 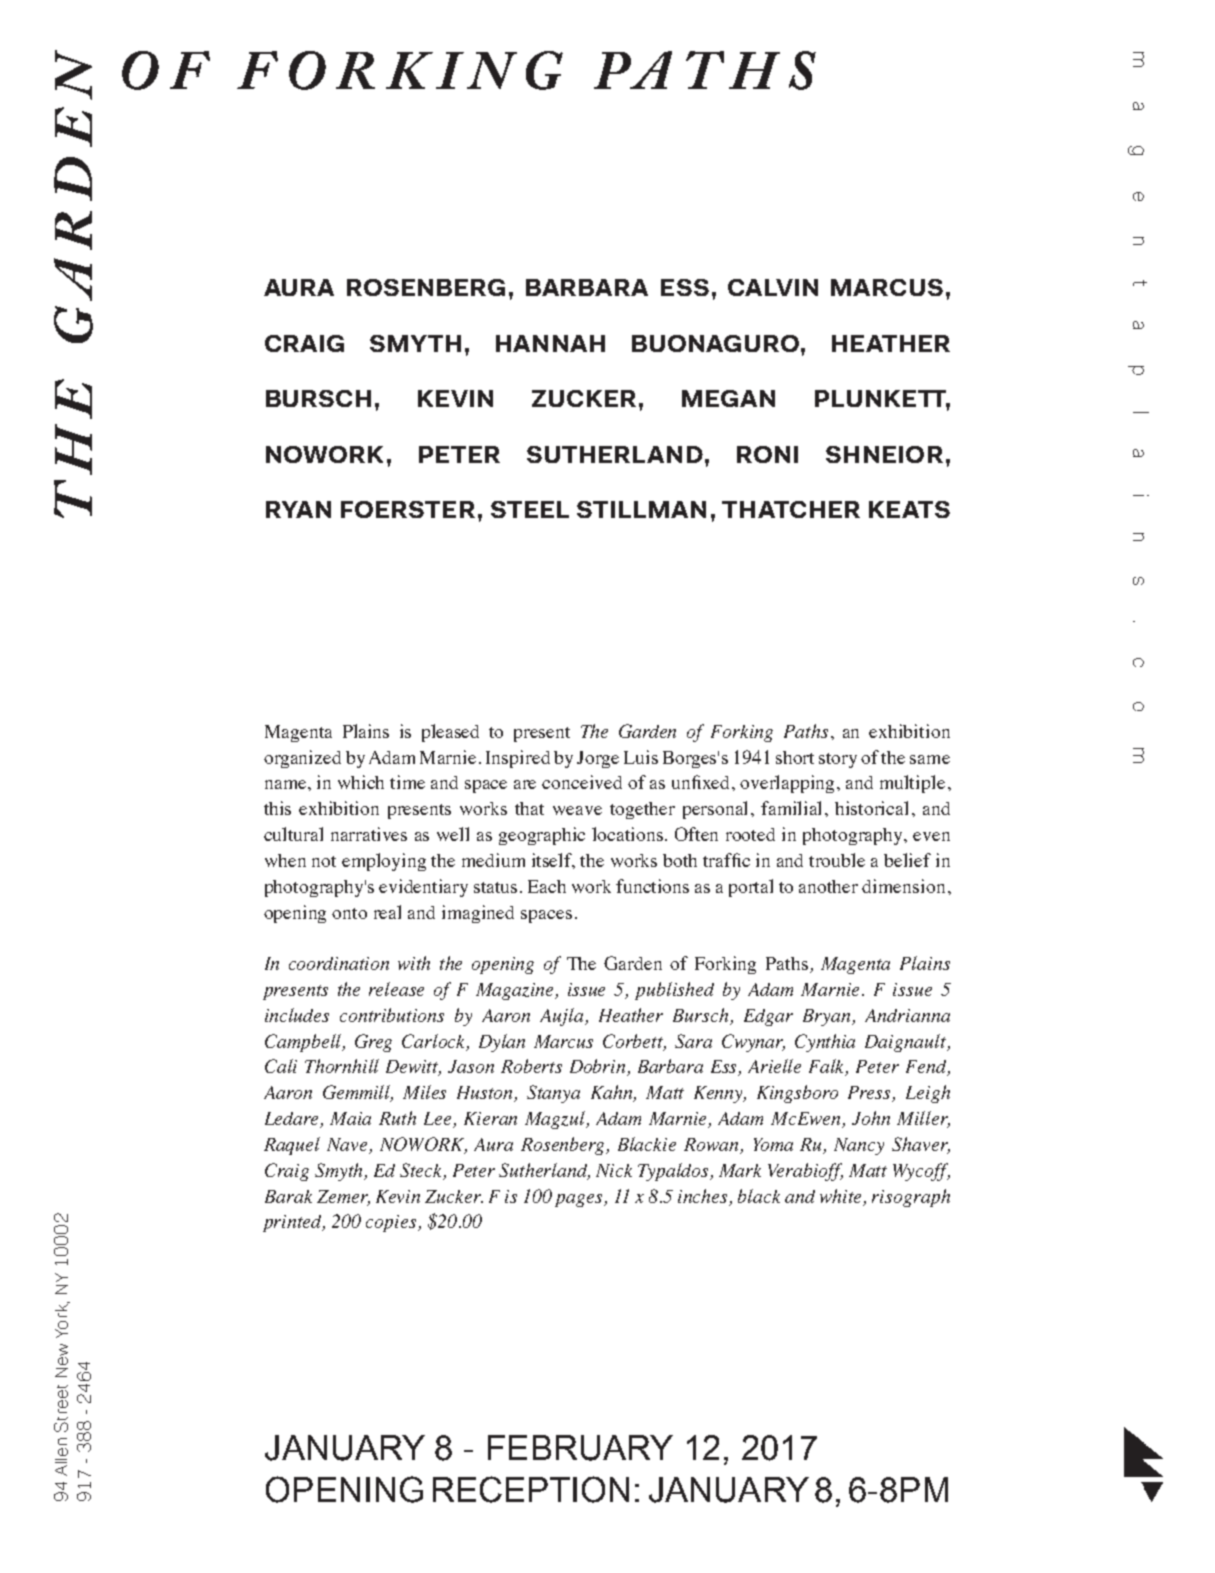 What do you see at coordinates (641, 509) in the page?
I see `STILLMAN` at bounding box center [641, 509].
